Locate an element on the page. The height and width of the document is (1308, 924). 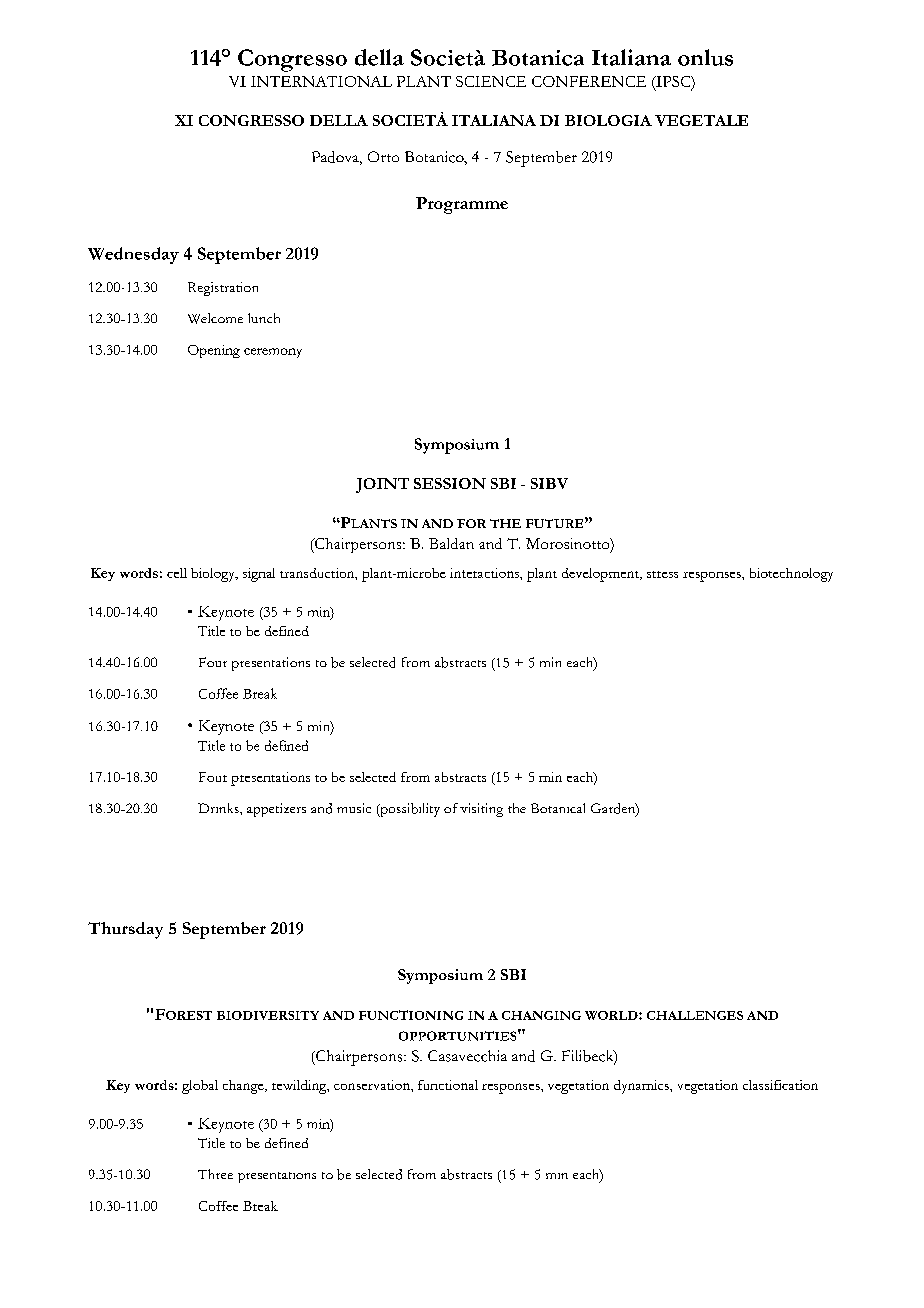
visiting is located at coordinates (481, 810).
